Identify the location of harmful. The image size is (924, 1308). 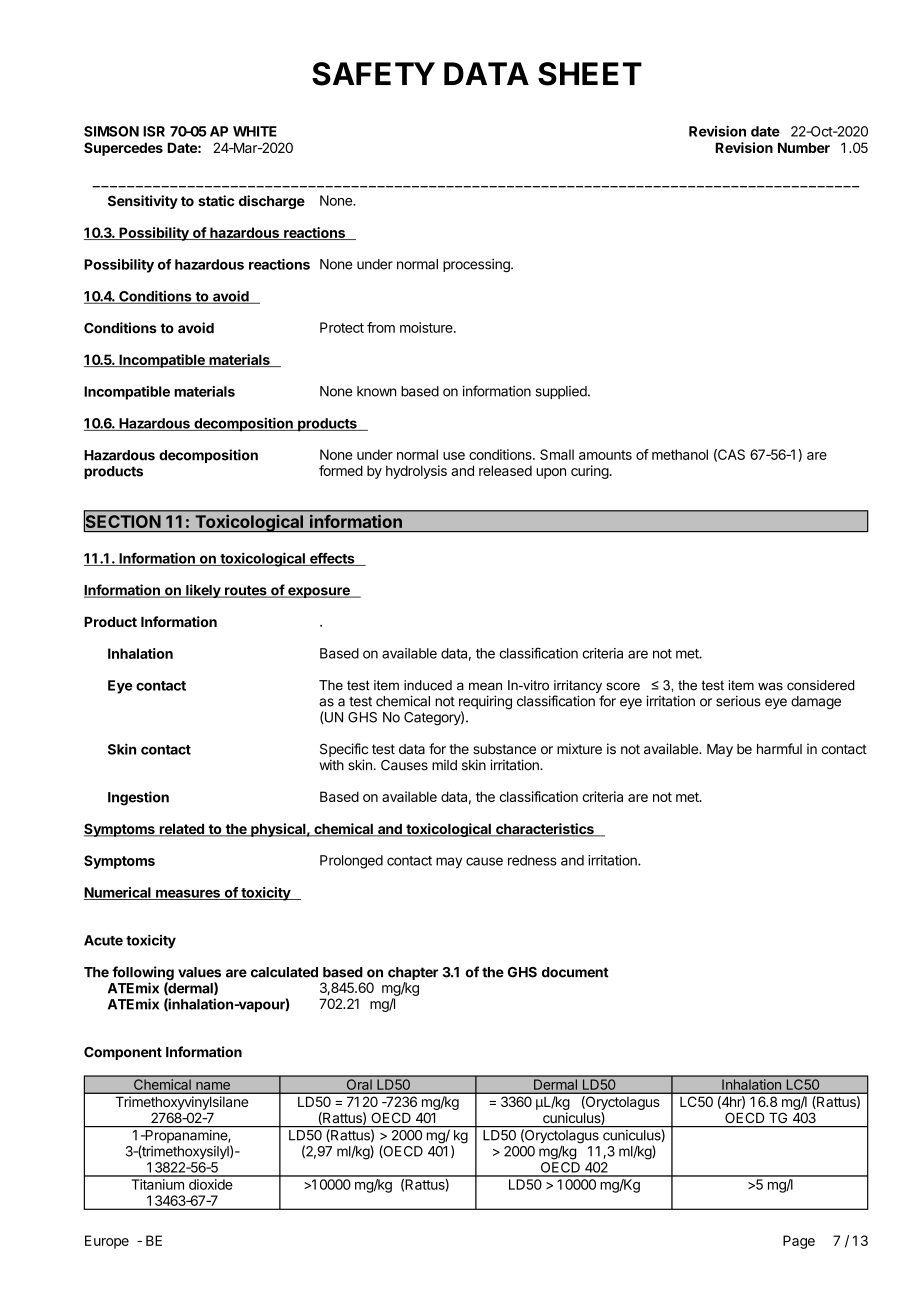
(779, 749).
